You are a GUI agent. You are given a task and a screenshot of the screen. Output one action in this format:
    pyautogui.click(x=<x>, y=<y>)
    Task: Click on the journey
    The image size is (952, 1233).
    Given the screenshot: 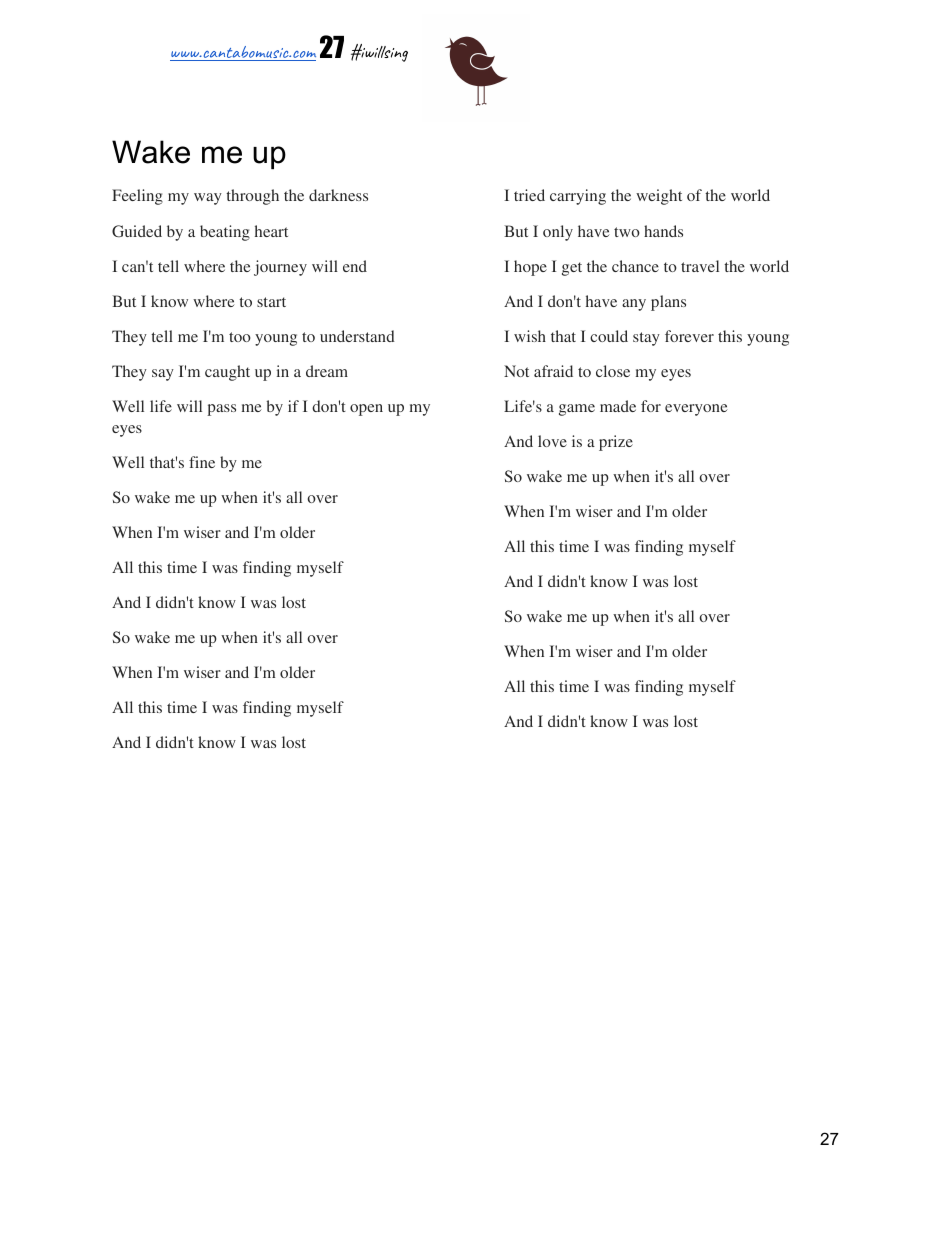 What is the action you would take?
    pyautogui.click(x=280, y=268)
